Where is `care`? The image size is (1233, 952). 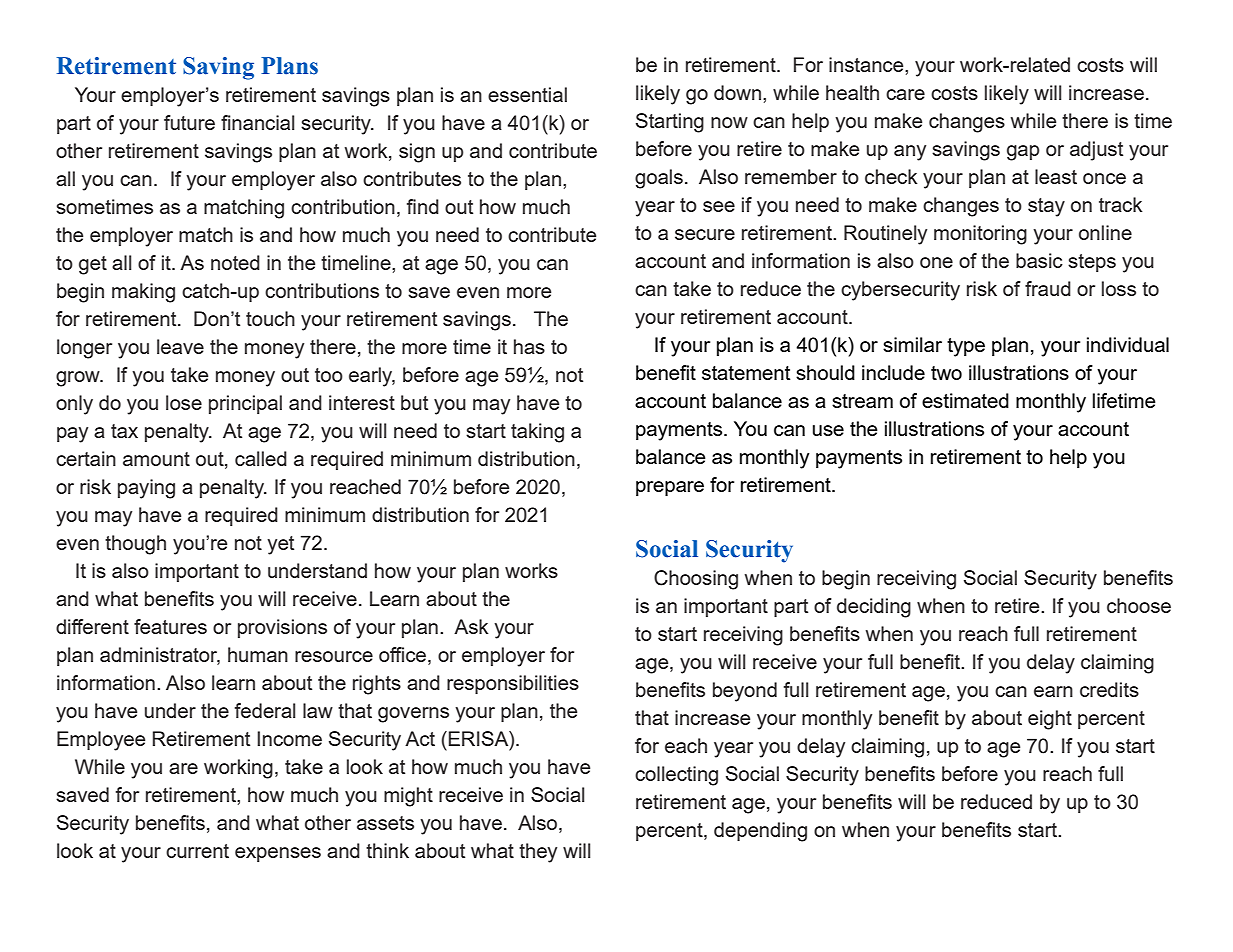
care is located at coordinates (905, 94).
